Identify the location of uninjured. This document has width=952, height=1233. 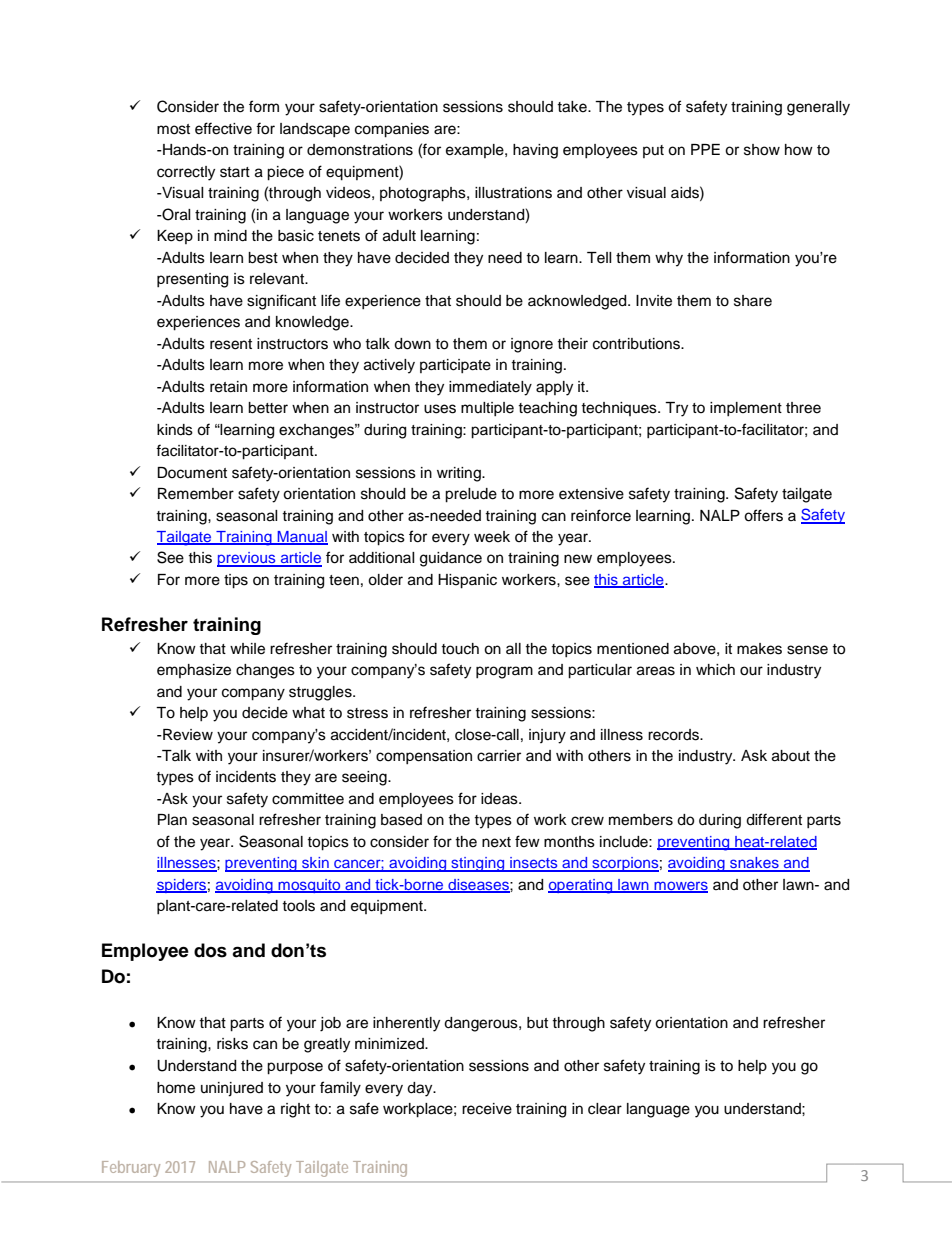
(232, 1089).
